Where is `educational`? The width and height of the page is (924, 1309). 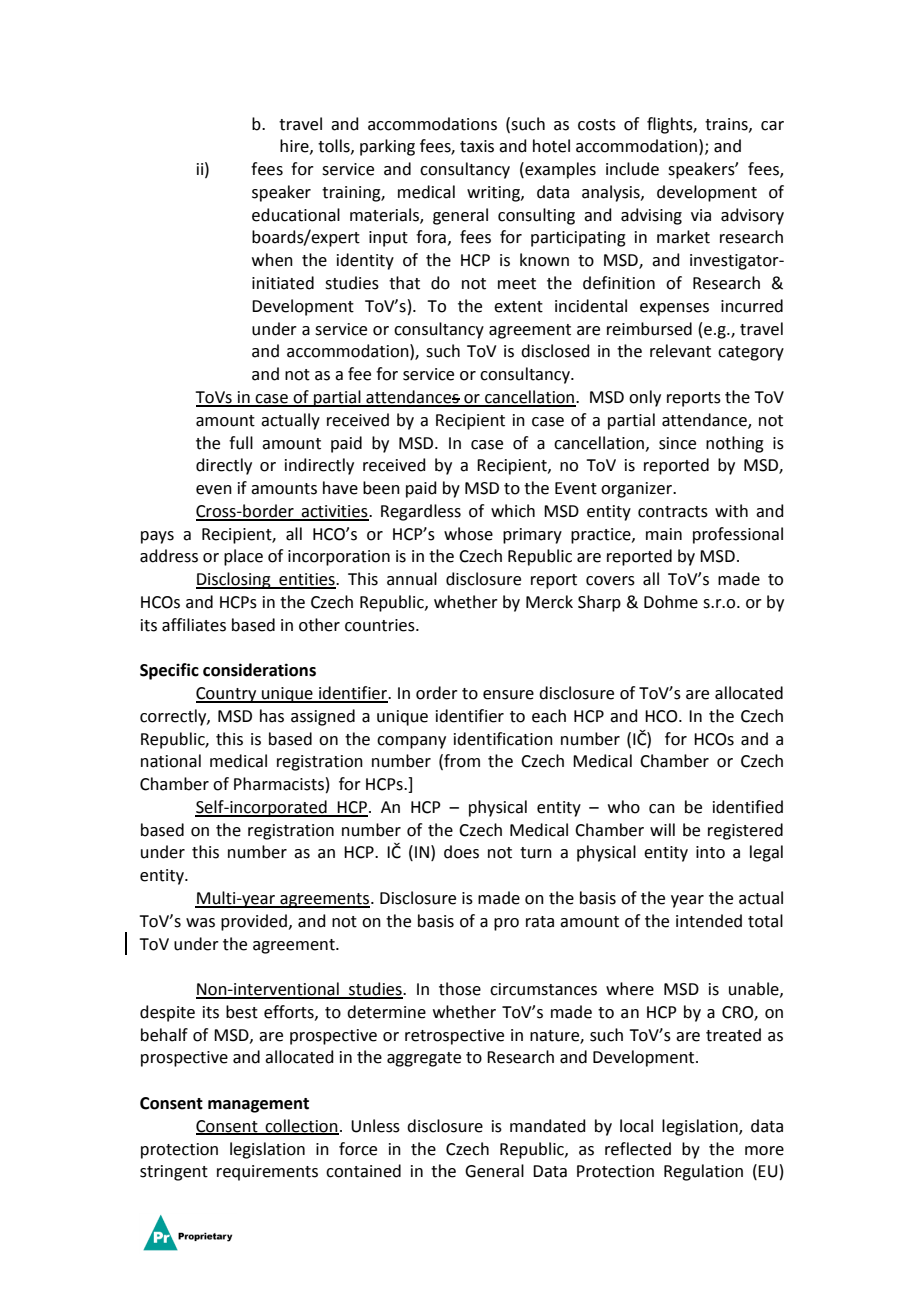 educational is located at coordinates (296, 215).
